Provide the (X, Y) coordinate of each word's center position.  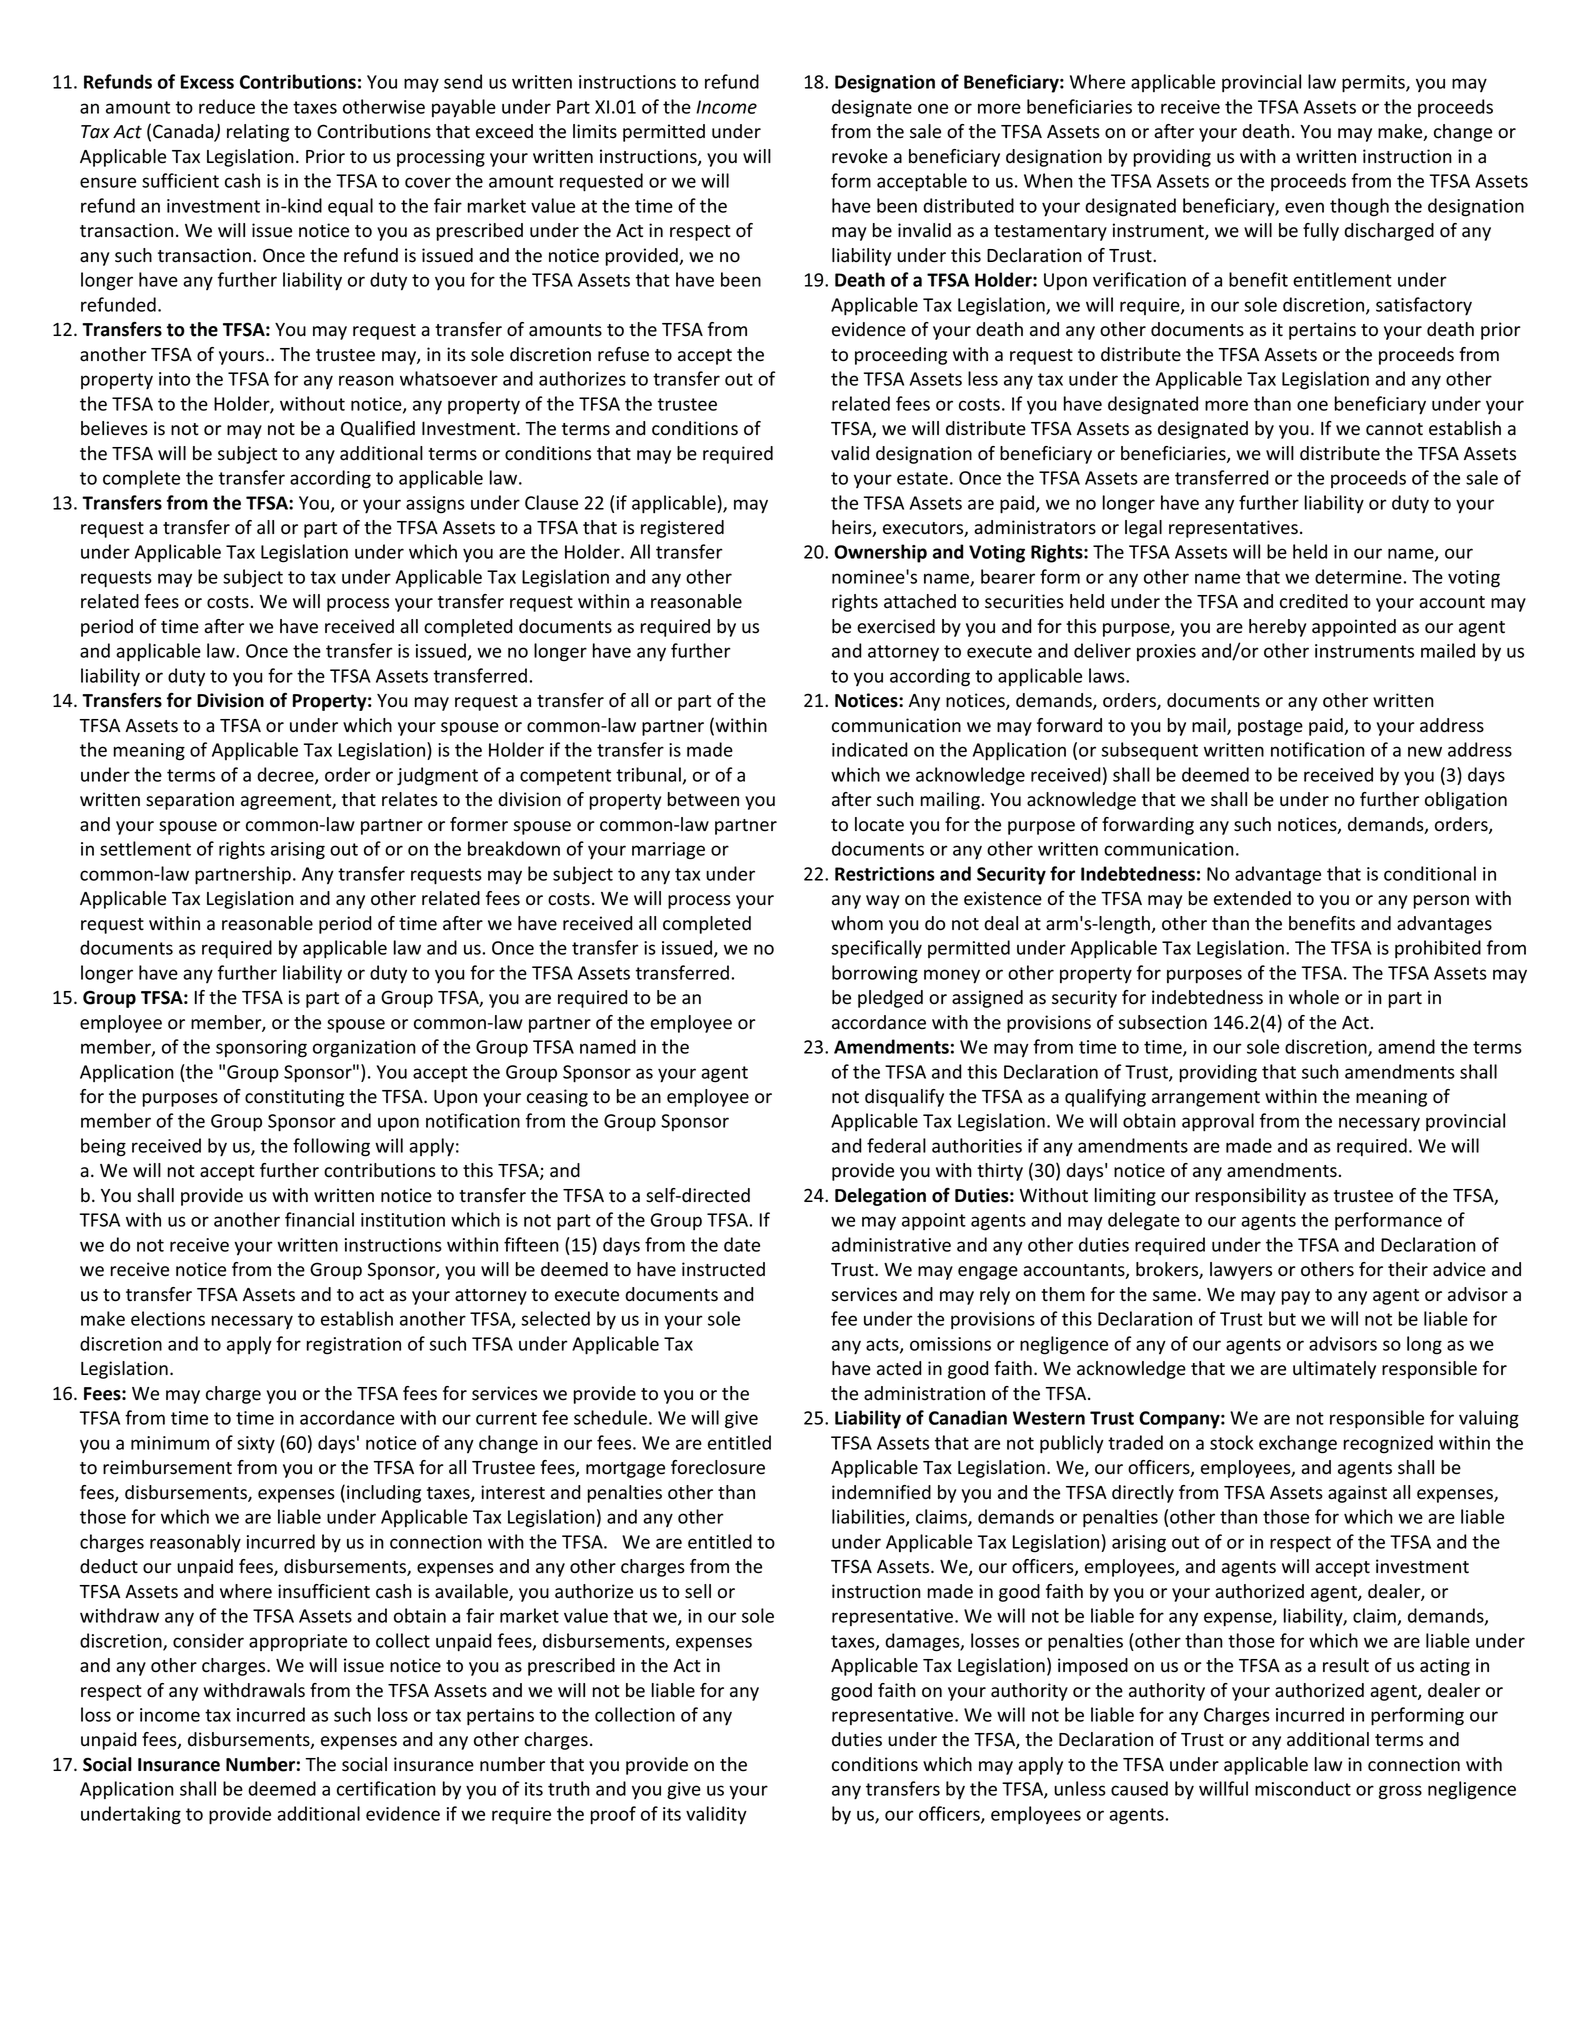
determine (1359, 576)
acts (883, 1345)
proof (613, 1815)
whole (1314, 997)
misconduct (1303, 1788)
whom (857, 923)
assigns (435, 505)
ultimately (1334, 1370)
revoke (860, 156)
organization (364, 1049)
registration (353, 1346)
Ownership (880, 553)
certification (386, 1788)
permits (1374, 84)
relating (258, 133)
